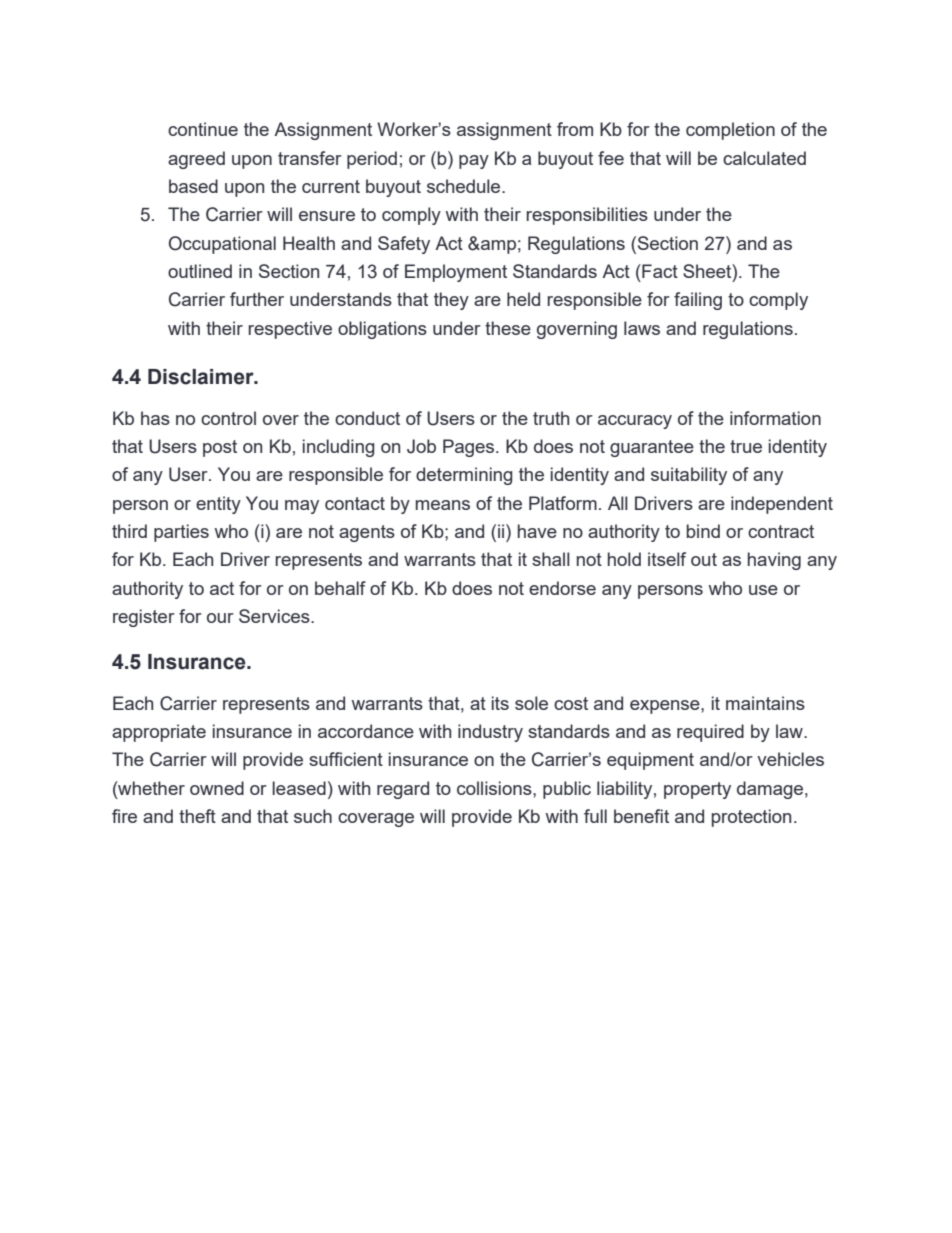 The height and width of the image is (1233, 952). What do you see at coordinates (474, 162) in the image?
I see `pay` at bounding box center [474, 162].
